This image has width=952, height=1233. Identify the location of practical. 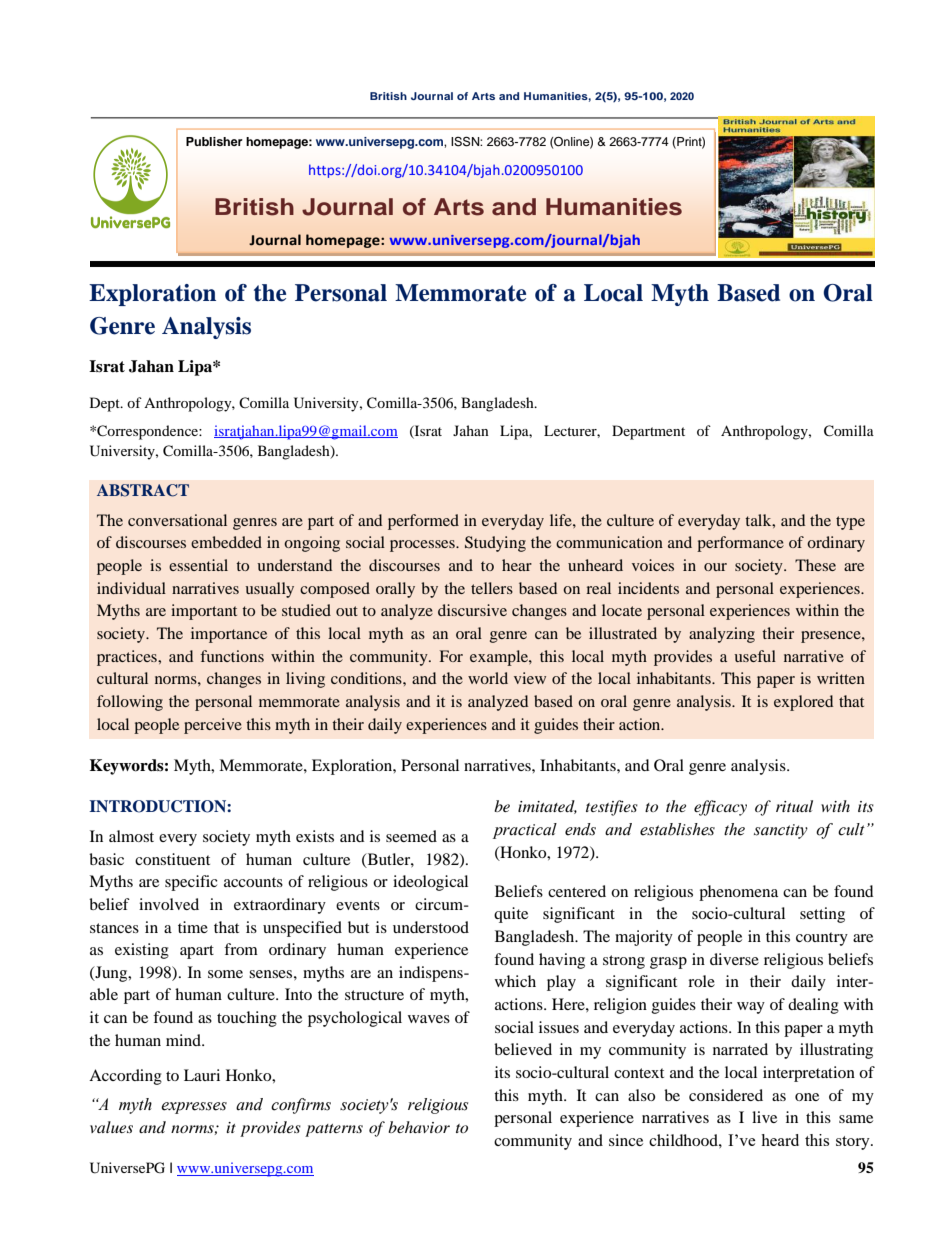
(525, 831).
